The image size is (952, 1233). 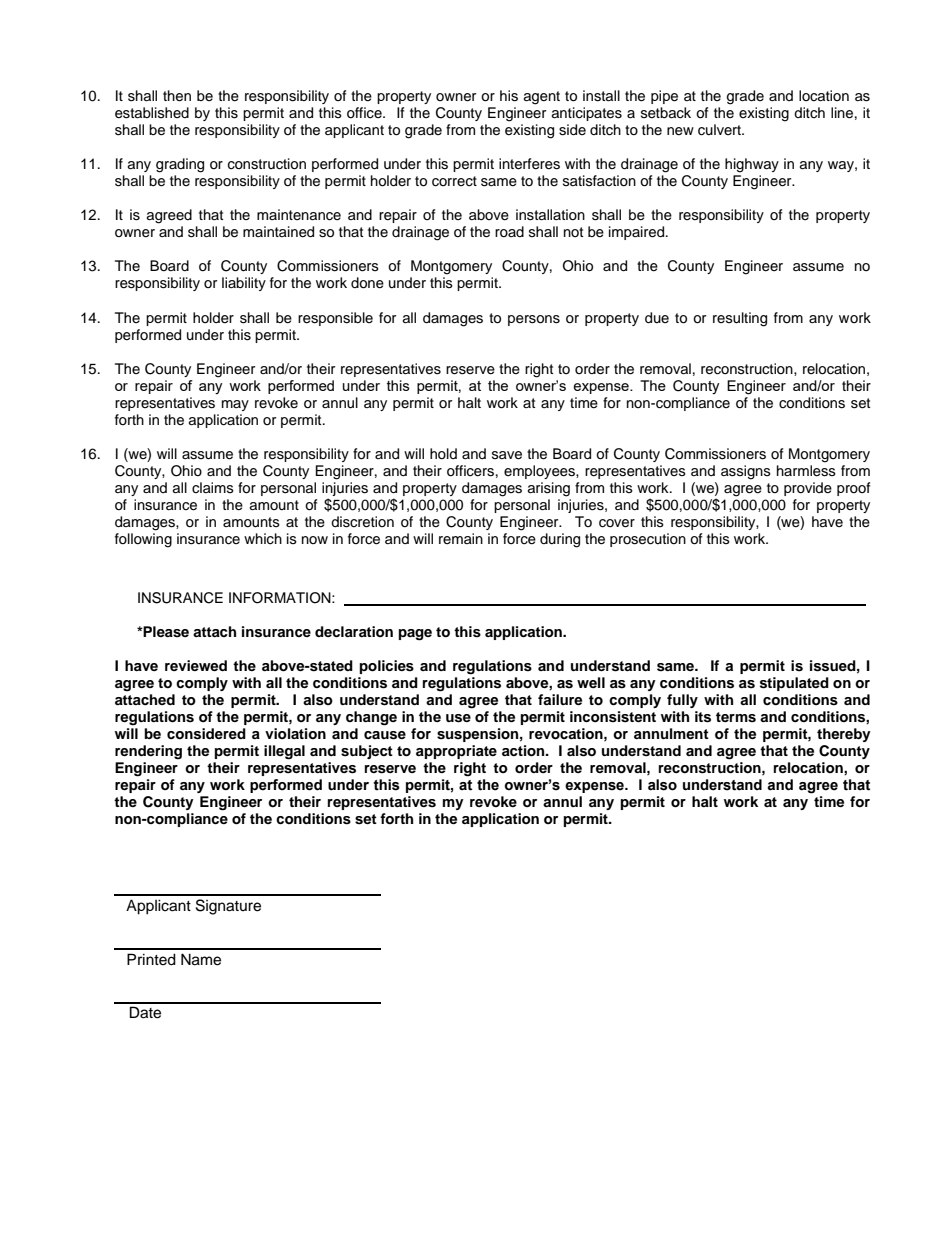 What do you see at coordinates (201, 959) in the screenshot?
I see `Name` at bounding box center [201, 959].
